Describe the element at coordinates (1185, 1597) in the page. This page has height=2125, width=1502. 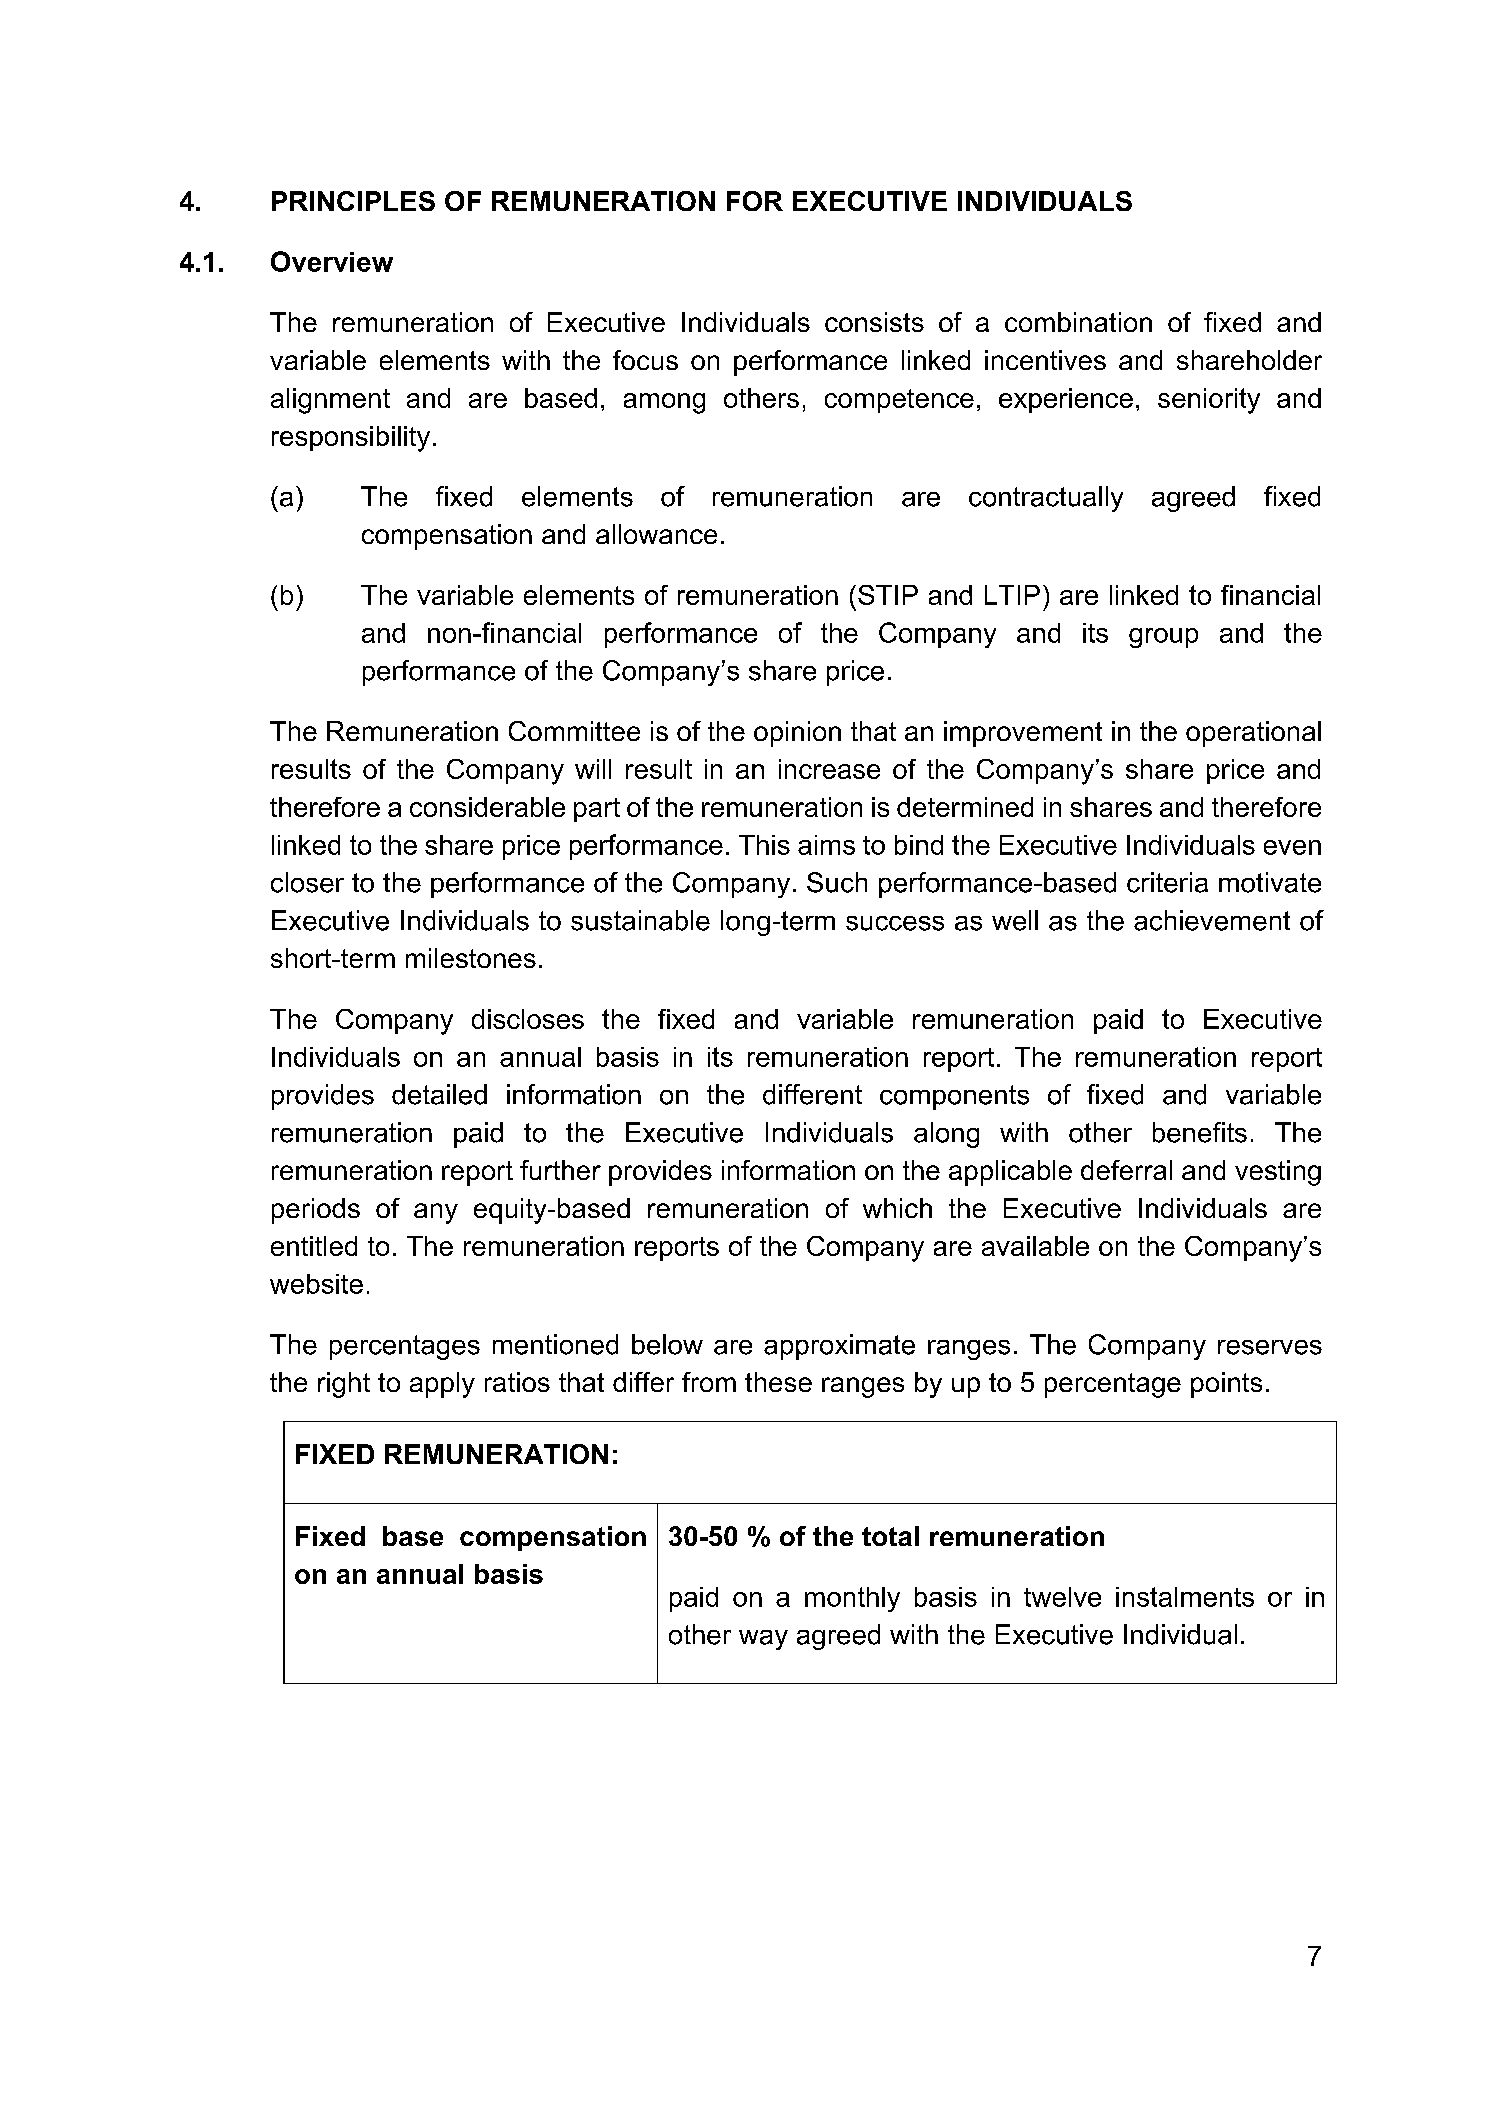
I see `instalments` at that location.
